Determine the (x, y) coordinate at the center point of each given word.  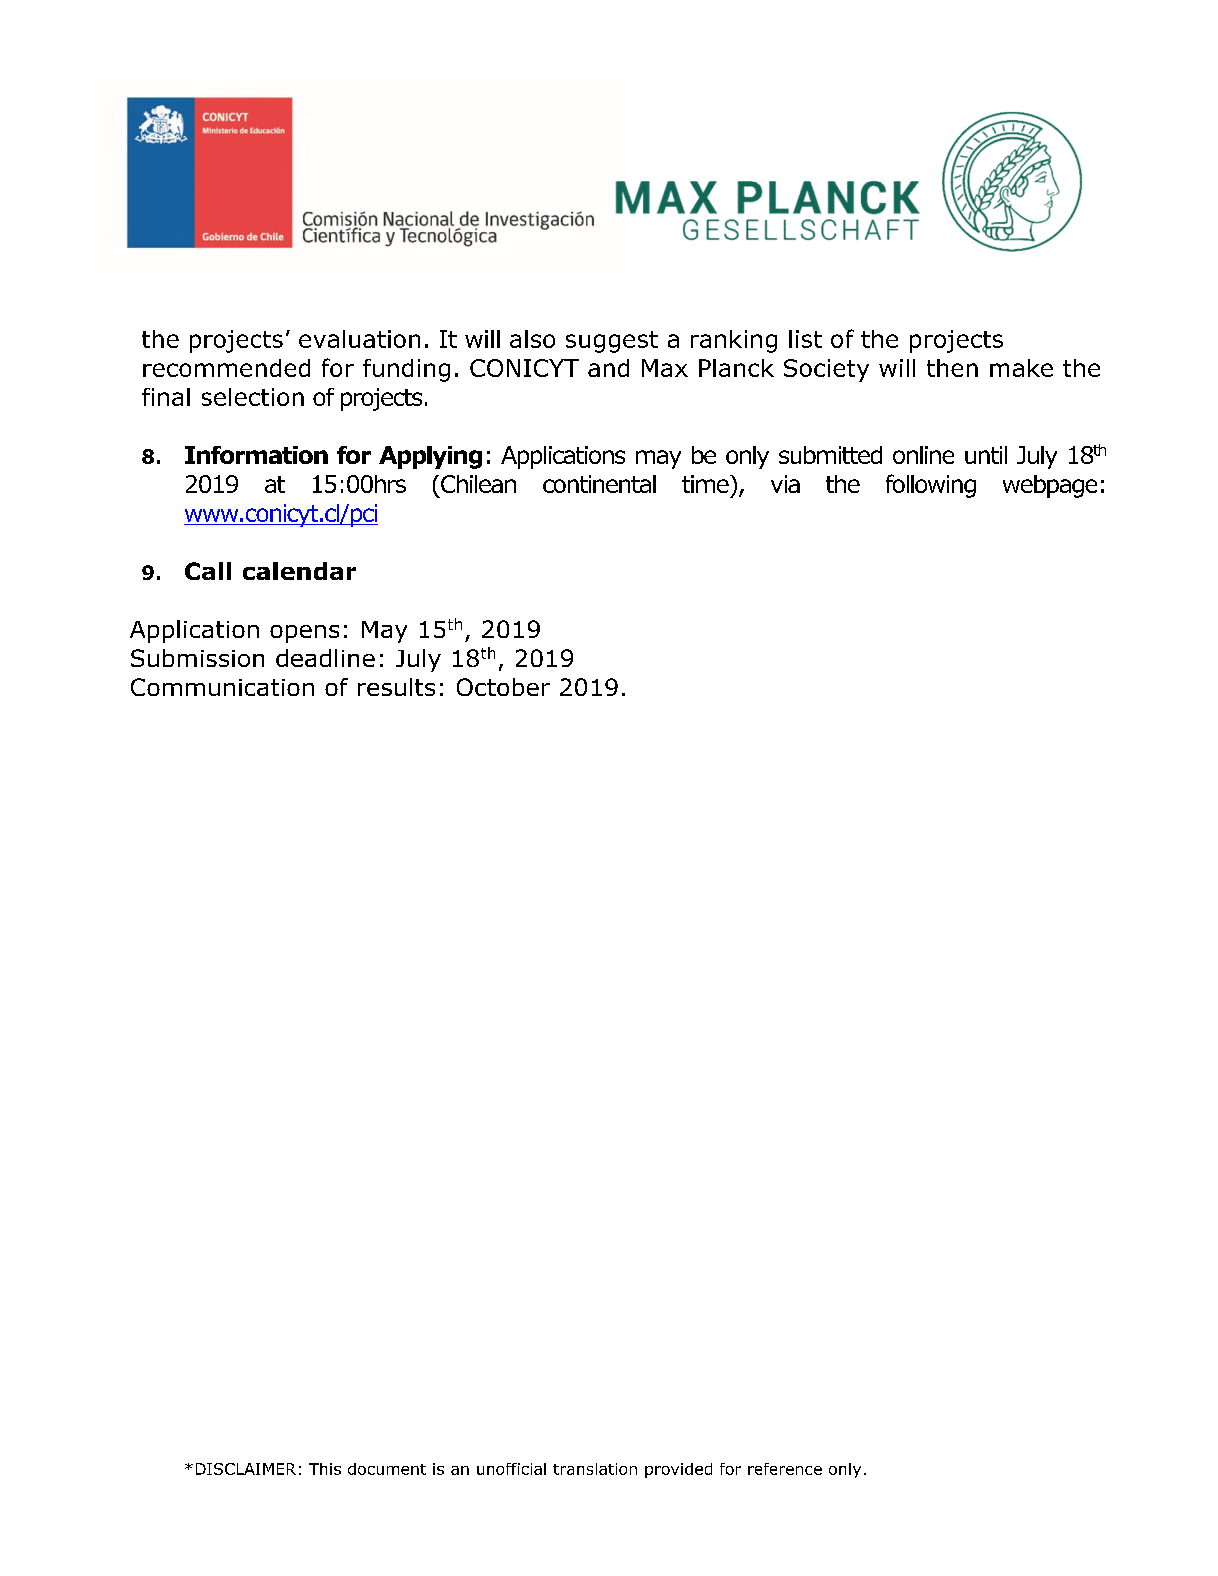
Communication (222, 687)
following (931, 486)
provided (678, 1470)
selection (253, 397)
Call (208, 571)
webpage (1050, 486)
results (396, 687)
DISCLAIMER (246, 1469)
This (325, 1469)
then (952, 368)
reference (785, 1469)
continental (599, 484)
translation (595, 1469)
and (608, 368)
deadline (325, 658)
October (503, 687)
